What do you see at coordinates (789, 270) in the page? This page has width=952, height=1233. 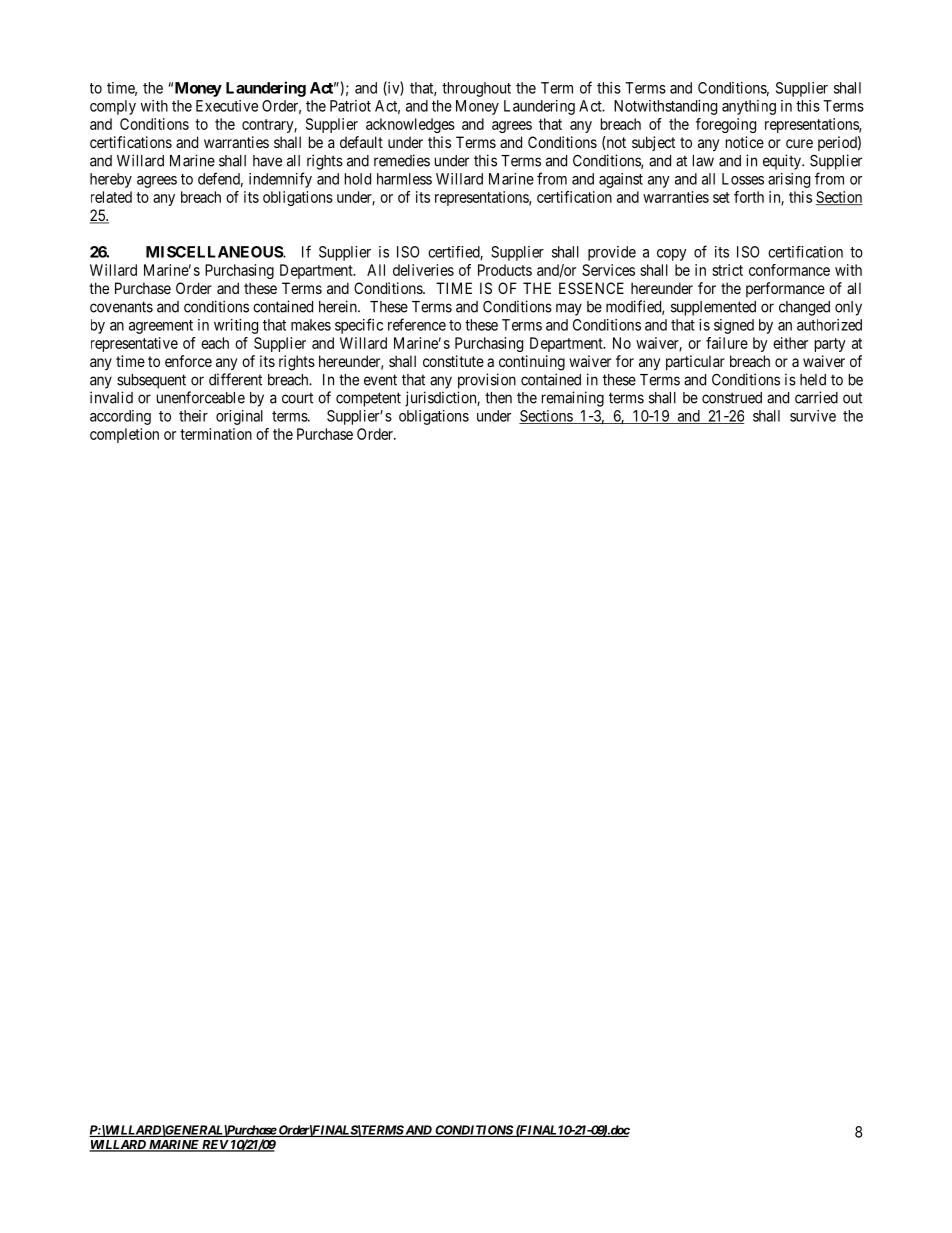 I see `conformance` at bounding box center [789, 270].
